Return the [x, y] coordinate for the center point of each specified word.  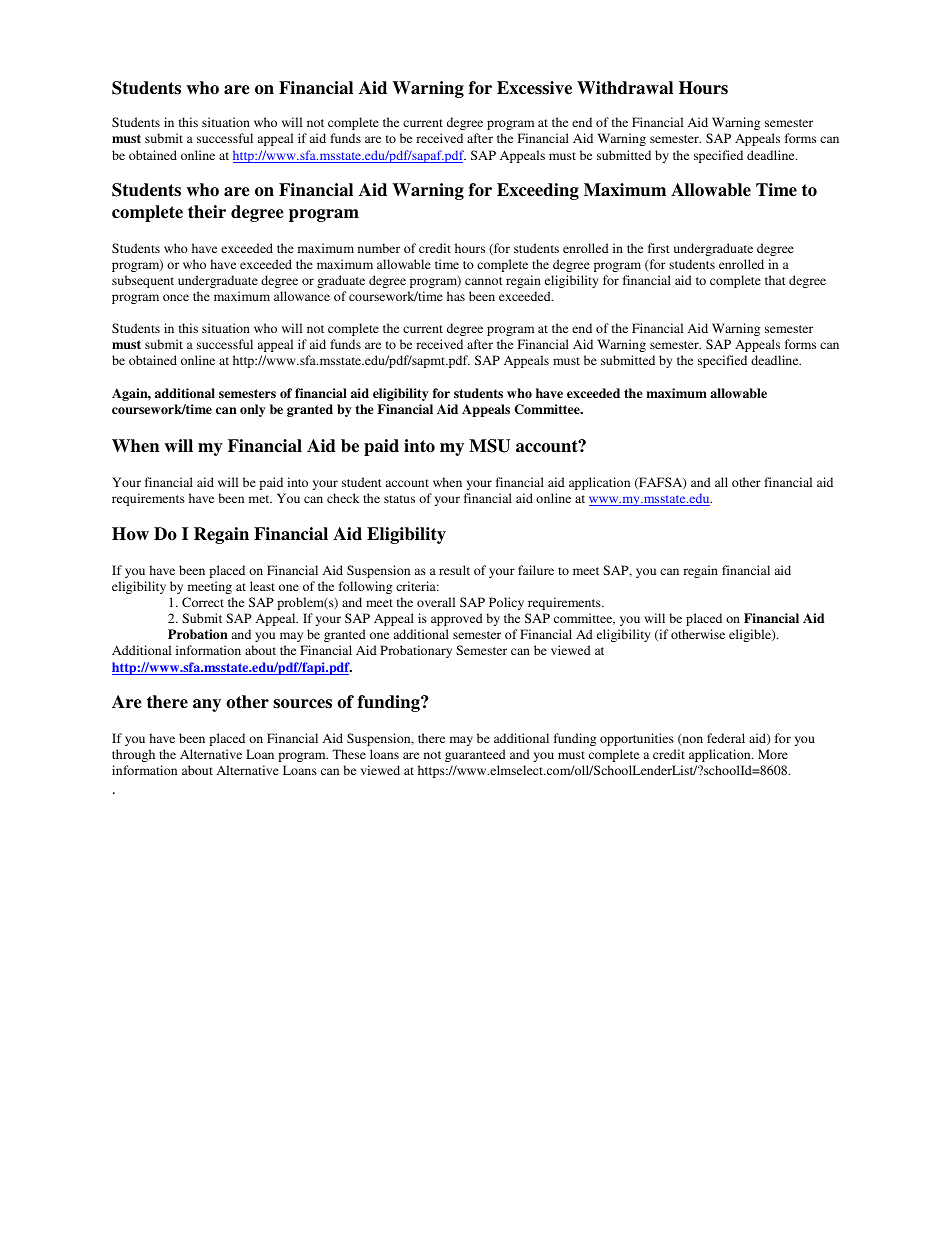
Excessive [534, 88]
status [399, 499]
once [176, 297]
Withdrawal [625, 88]
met [260, 499]
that [775, 280]
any [207, 705]
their [207, 212]
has [456, 296]
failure [536, 570]
